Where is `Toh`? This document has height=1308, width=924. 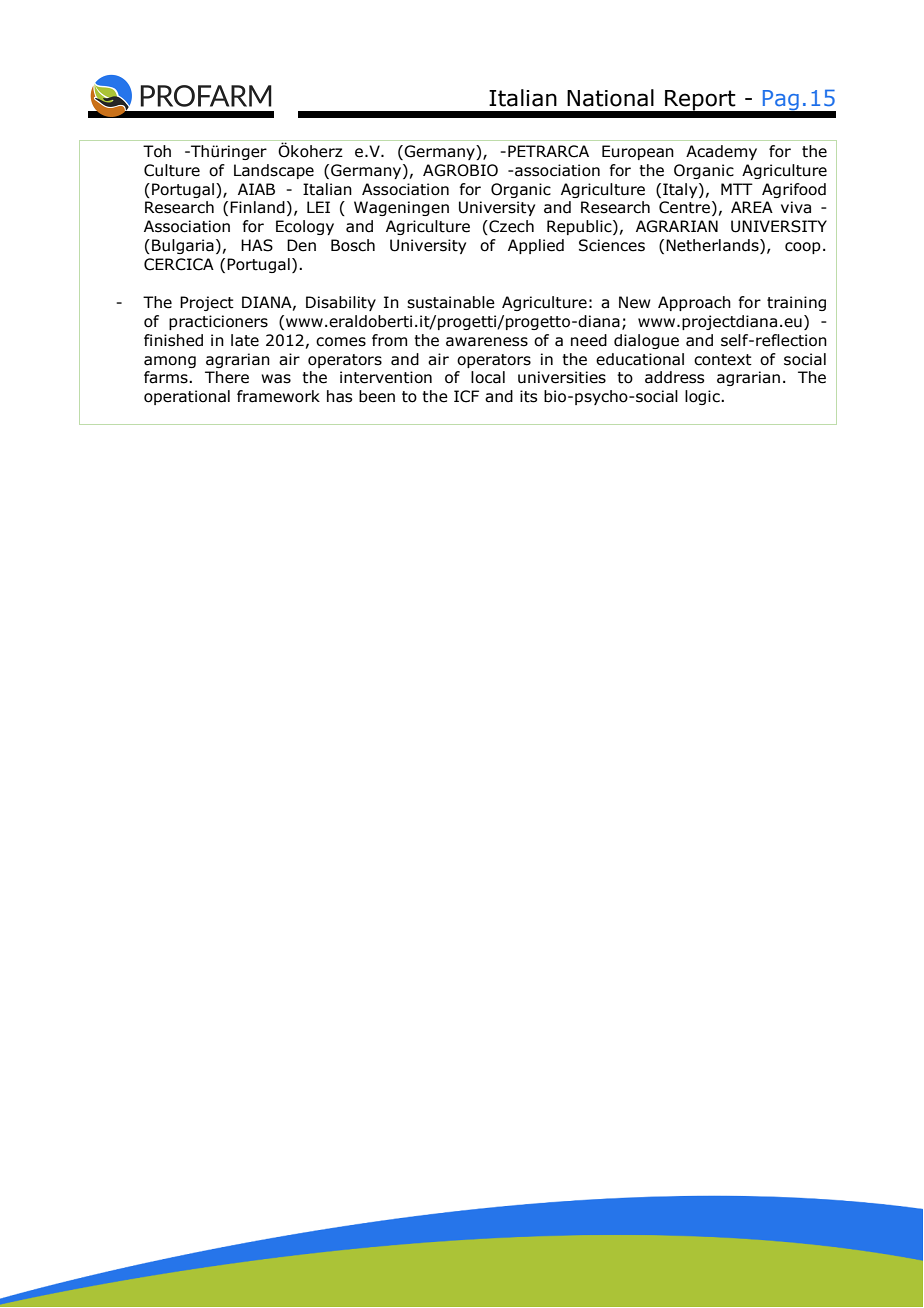
Toh is located at coordinates (157, 151).
